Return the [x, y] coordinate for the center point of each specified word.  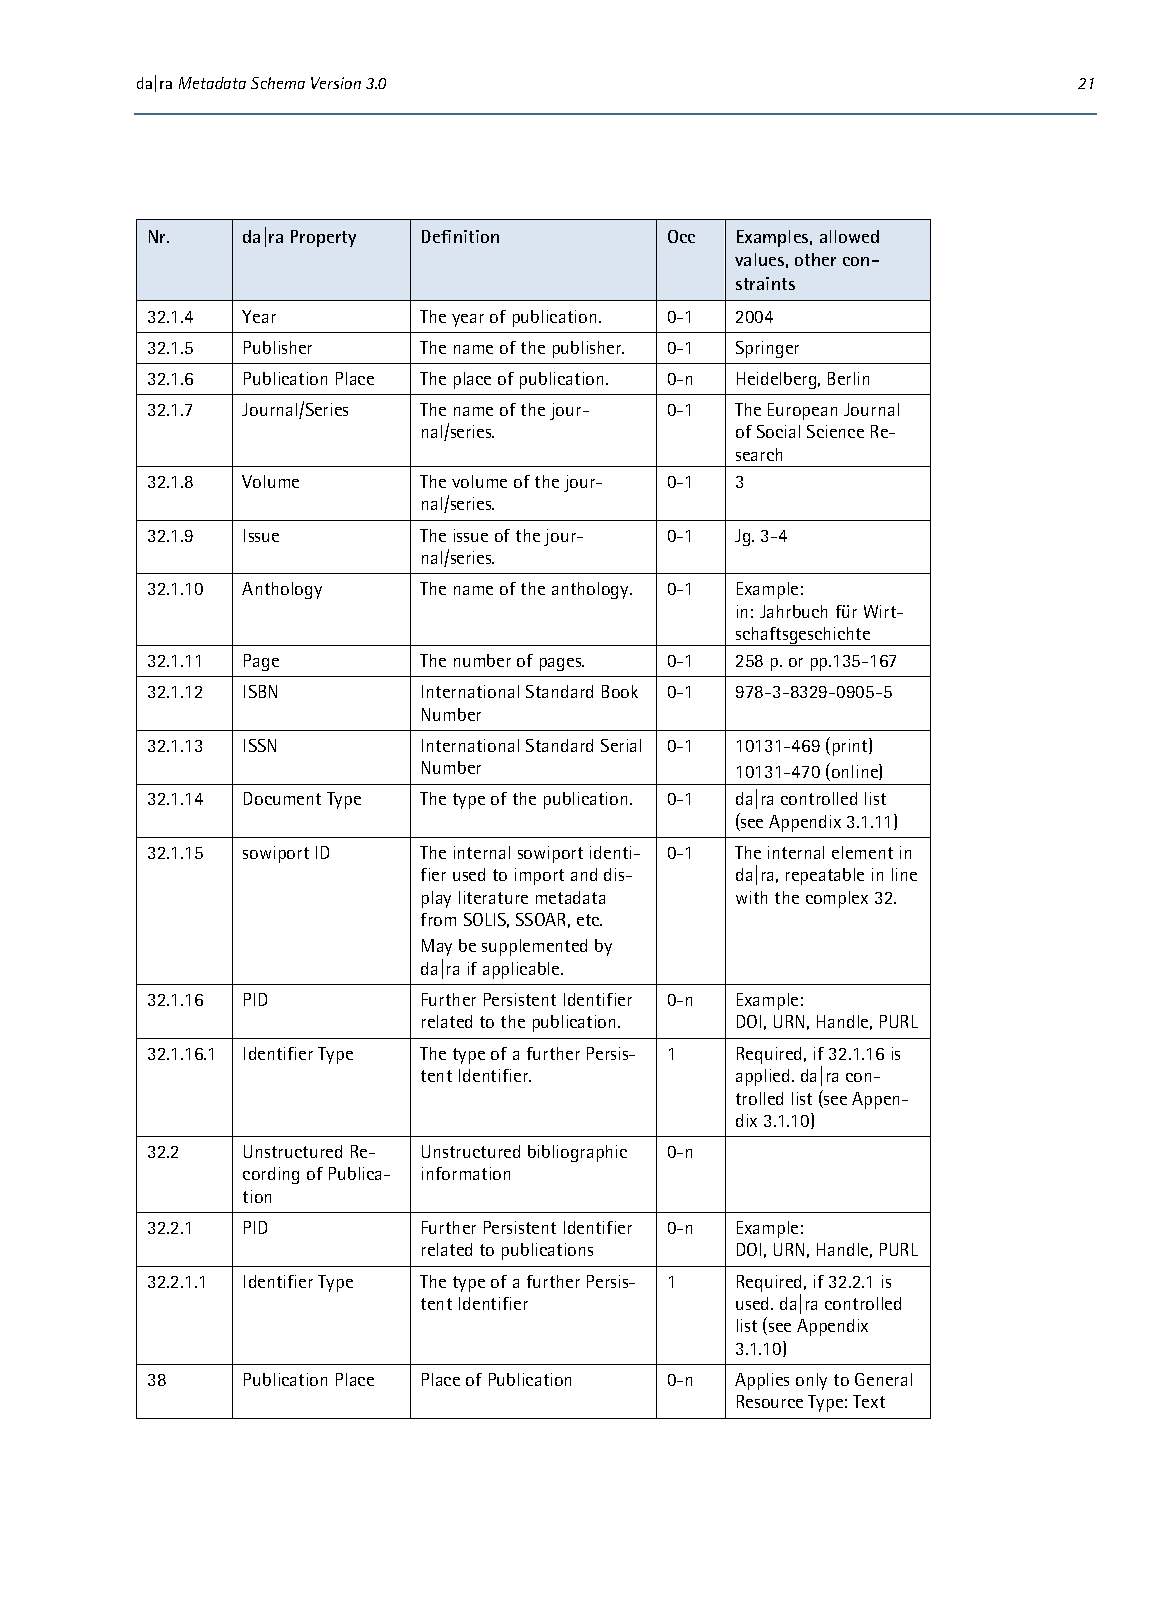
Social [778, 431]
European [802, 411]
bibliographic [577, 1153]
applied [762, 1077]
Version [336, 83]
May [437, 947]
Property [323, 238]
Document [282, 798]
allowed [849, 236]
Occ [681, 236]
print [851, 747]
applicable [522, 970]
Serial [621, 745]
